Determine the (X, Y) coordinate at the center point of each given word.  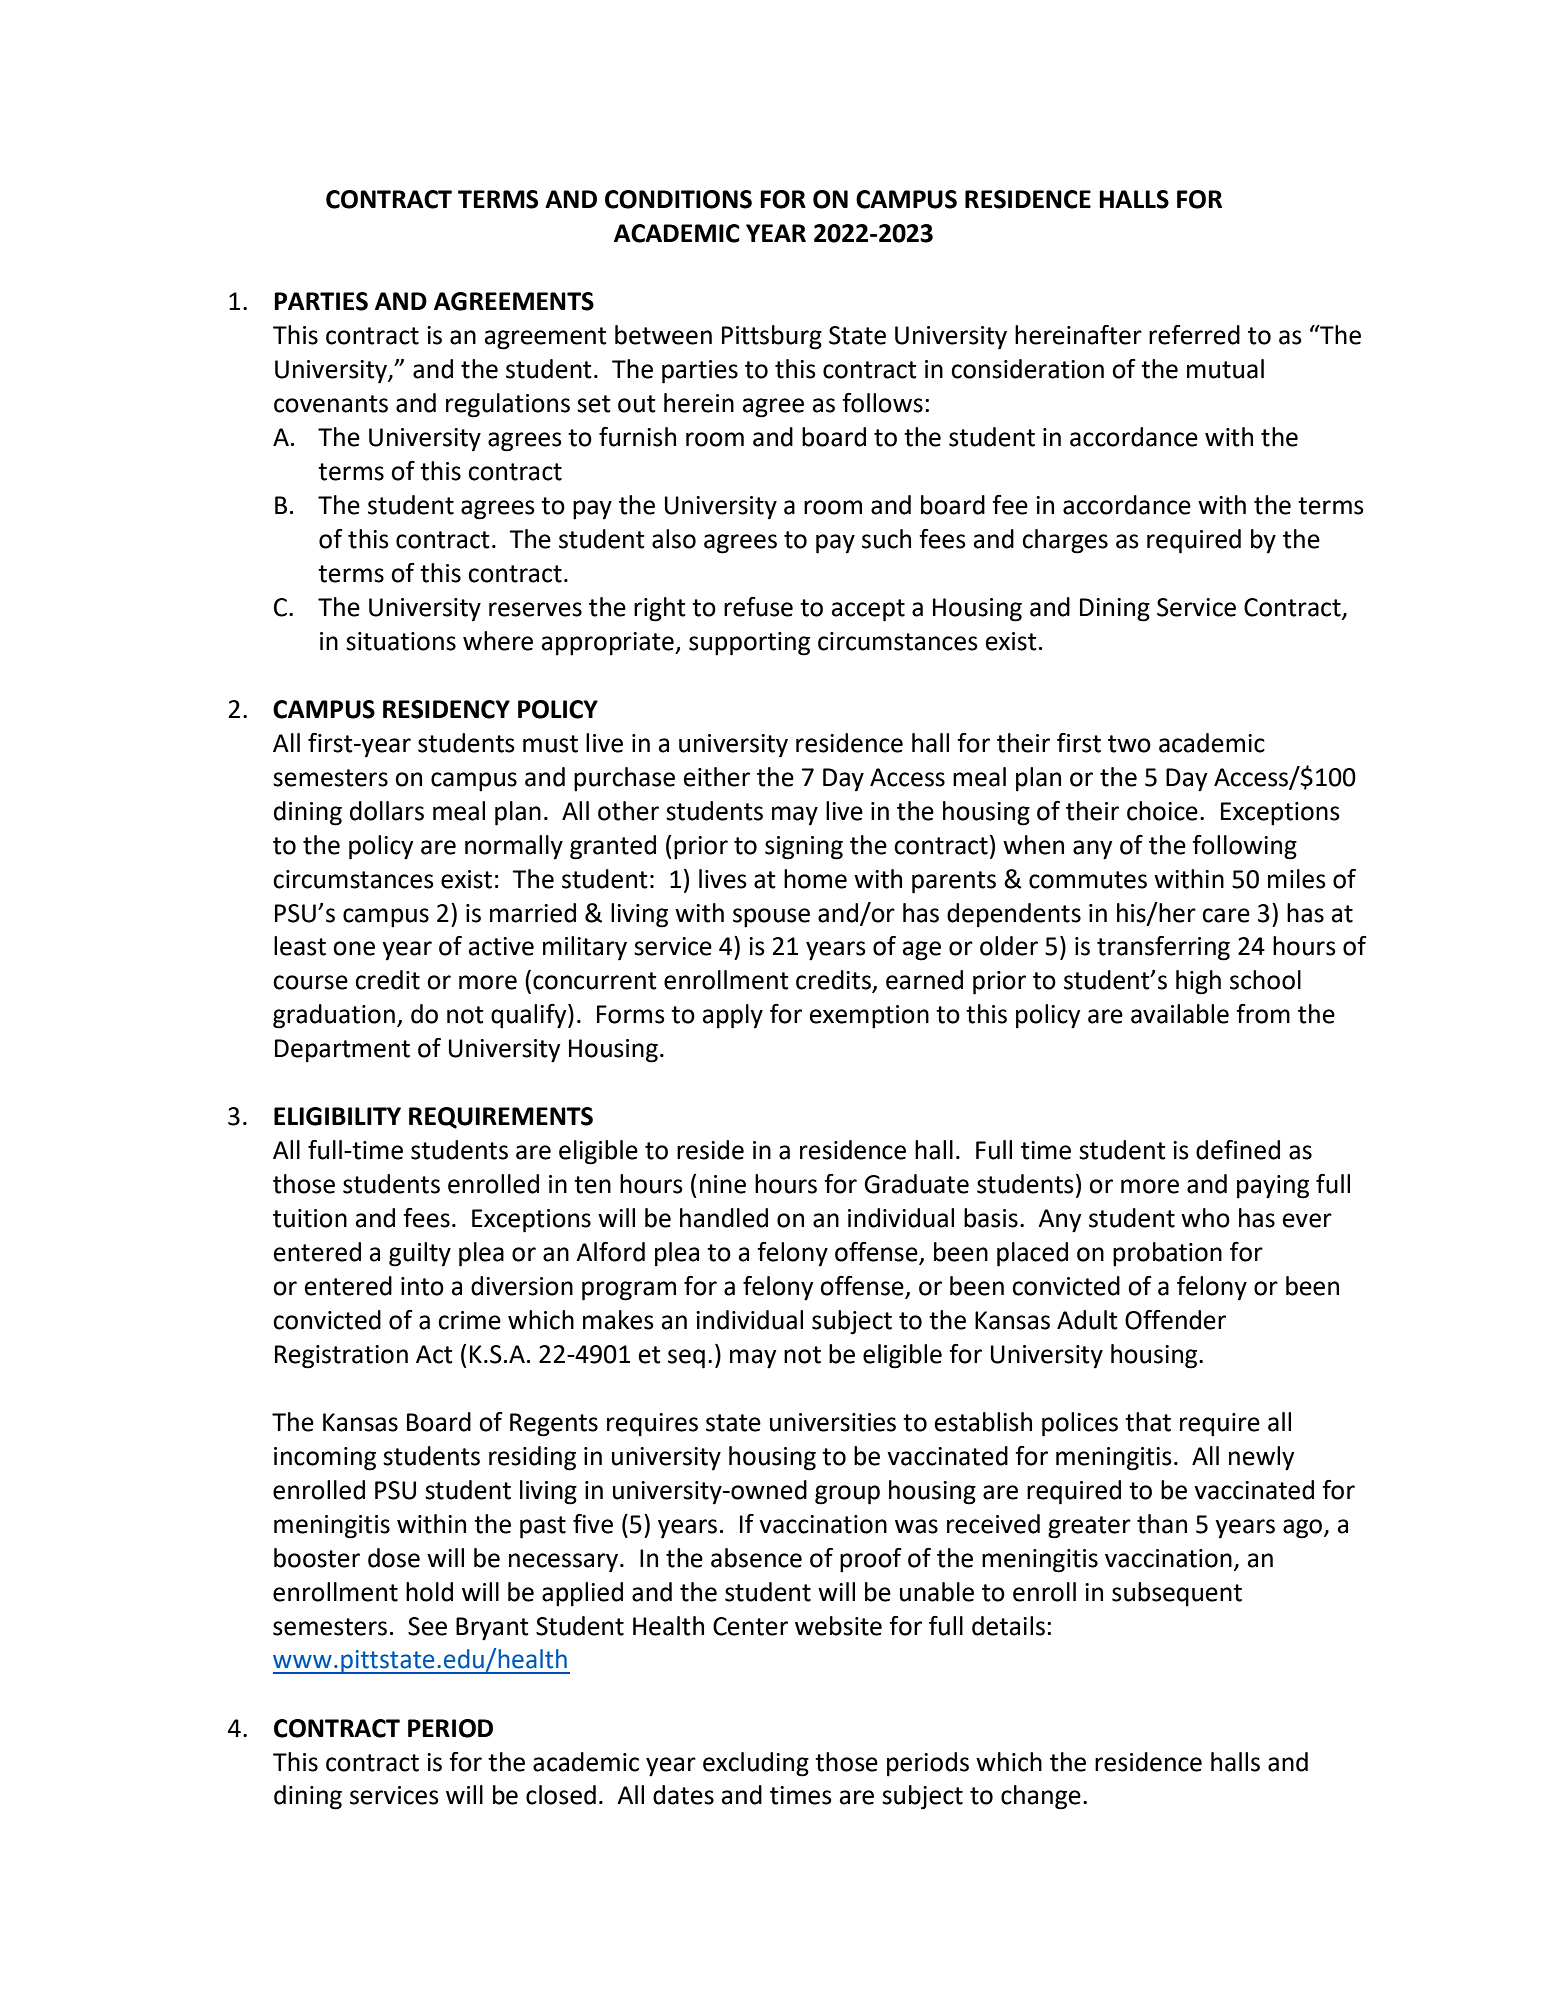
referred (1194, 335)
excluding (756, 1764)
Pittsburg (772, 337)
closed (561, 1795)
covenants (331, 404)
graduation (334, 1016)
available (1180, 1014)
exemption (869, 1017)
